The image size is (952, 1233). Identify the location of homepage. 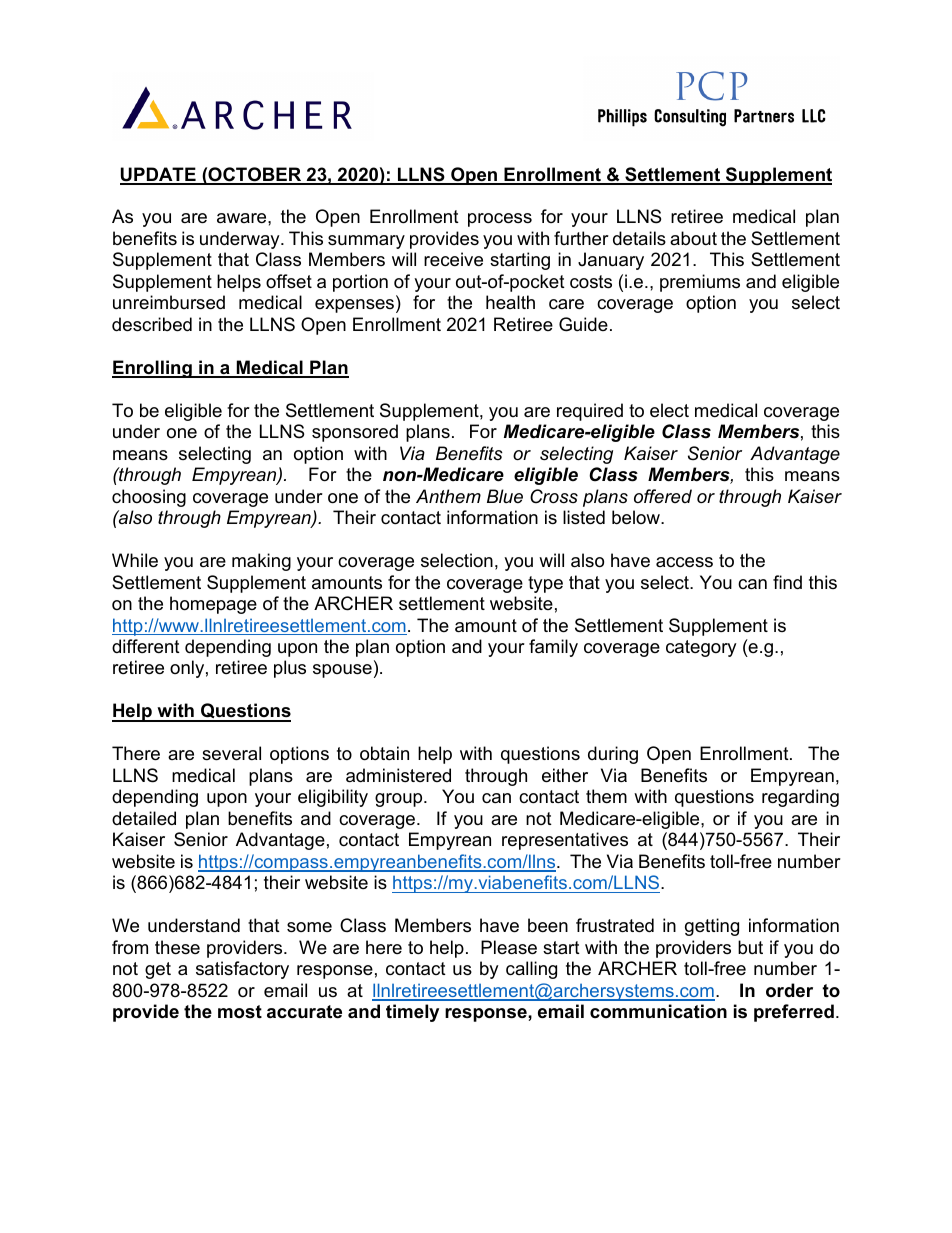
(213, 605).
